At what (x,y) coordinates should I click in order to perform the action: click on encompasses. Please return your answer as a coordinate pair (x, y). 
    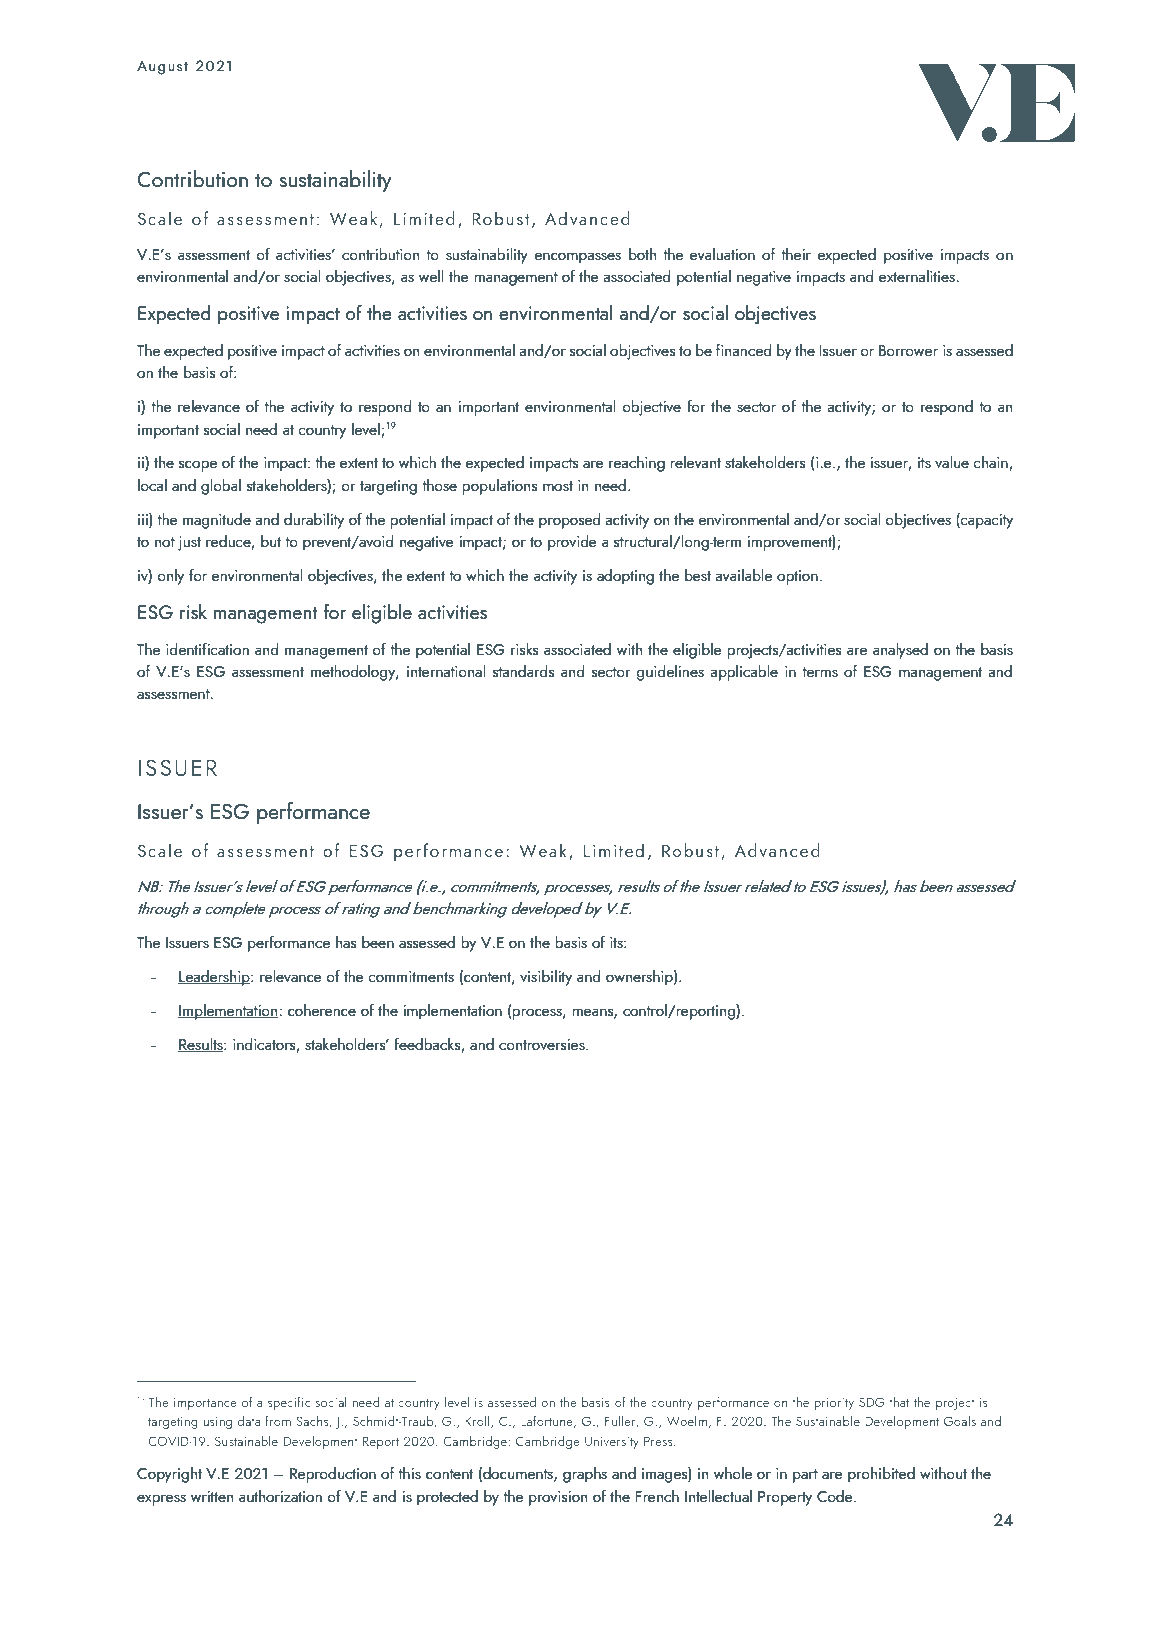
    Looking at the image, I should click on (577, 258).
